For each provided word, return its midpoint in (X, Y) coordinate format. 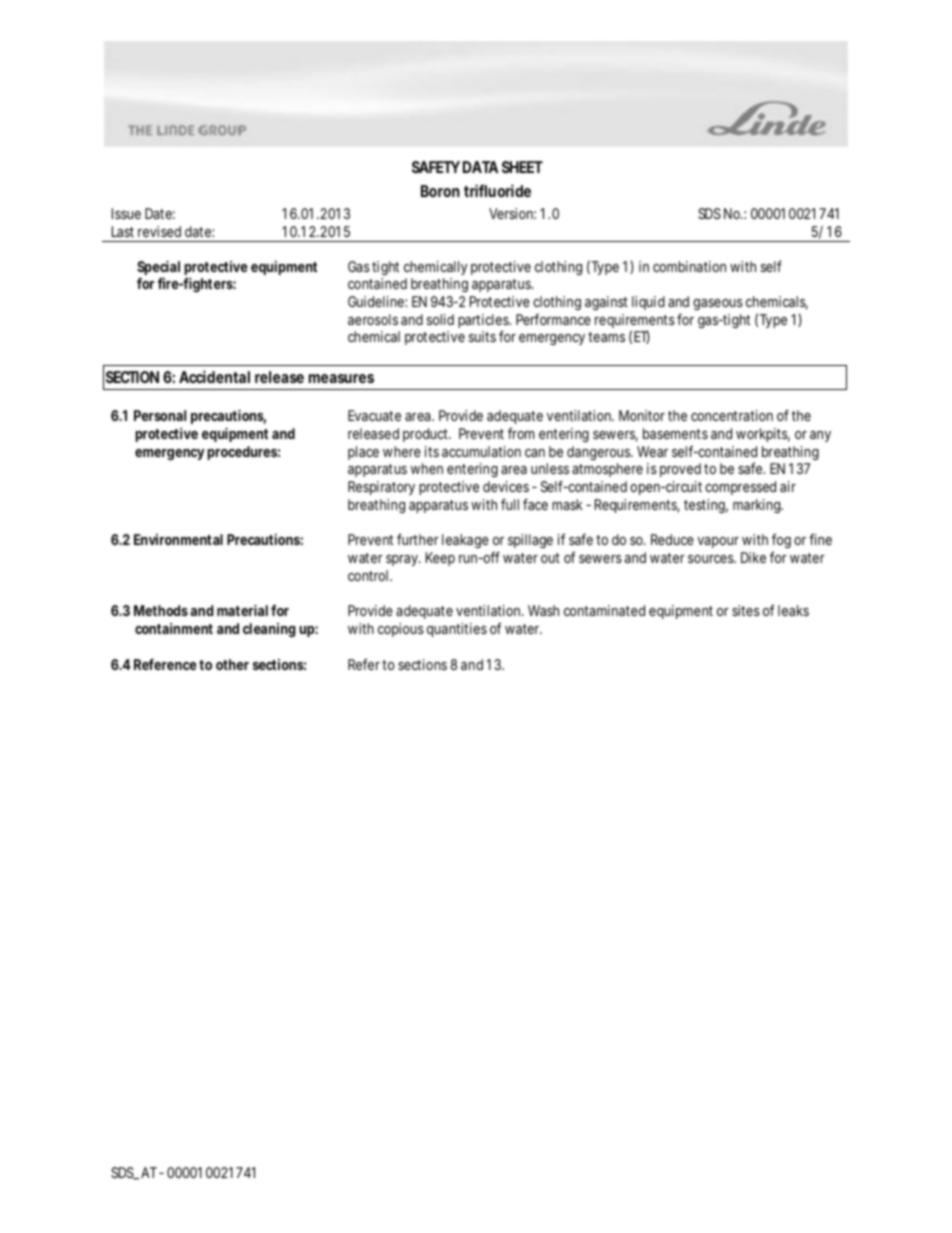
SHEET (522, 167)
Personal (160, 415)
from (521, 433)
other (232, 664)
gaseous (718, 304)
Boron (440, 191)
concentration (732, 415)
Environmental (178, 539)
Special (158, 269)
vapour (718, 542)
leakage (465, 541)
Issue (126, 213)
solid (440, 319)
